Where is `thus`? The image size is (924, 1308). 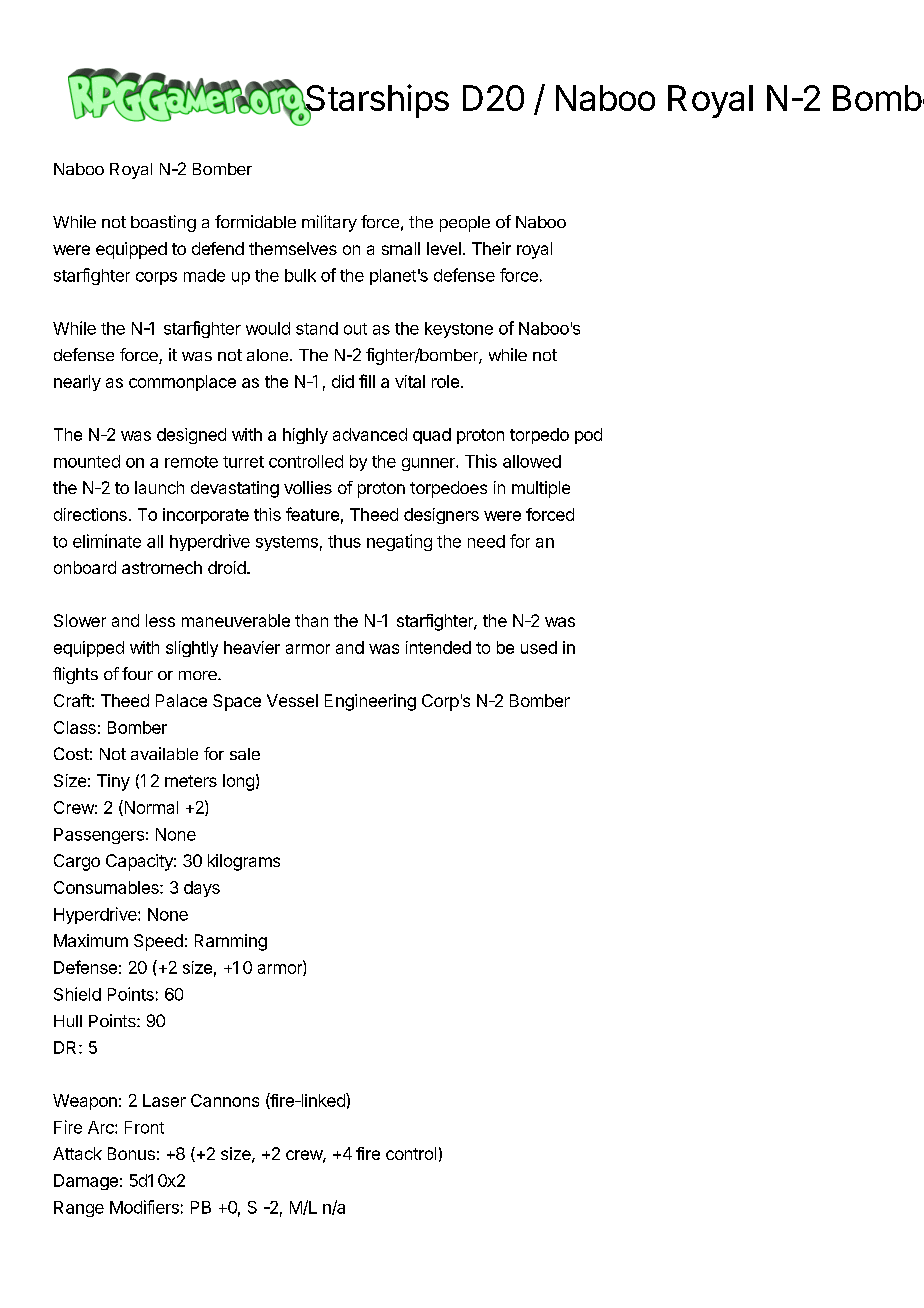 thus is located at coordinates (344, 541).
